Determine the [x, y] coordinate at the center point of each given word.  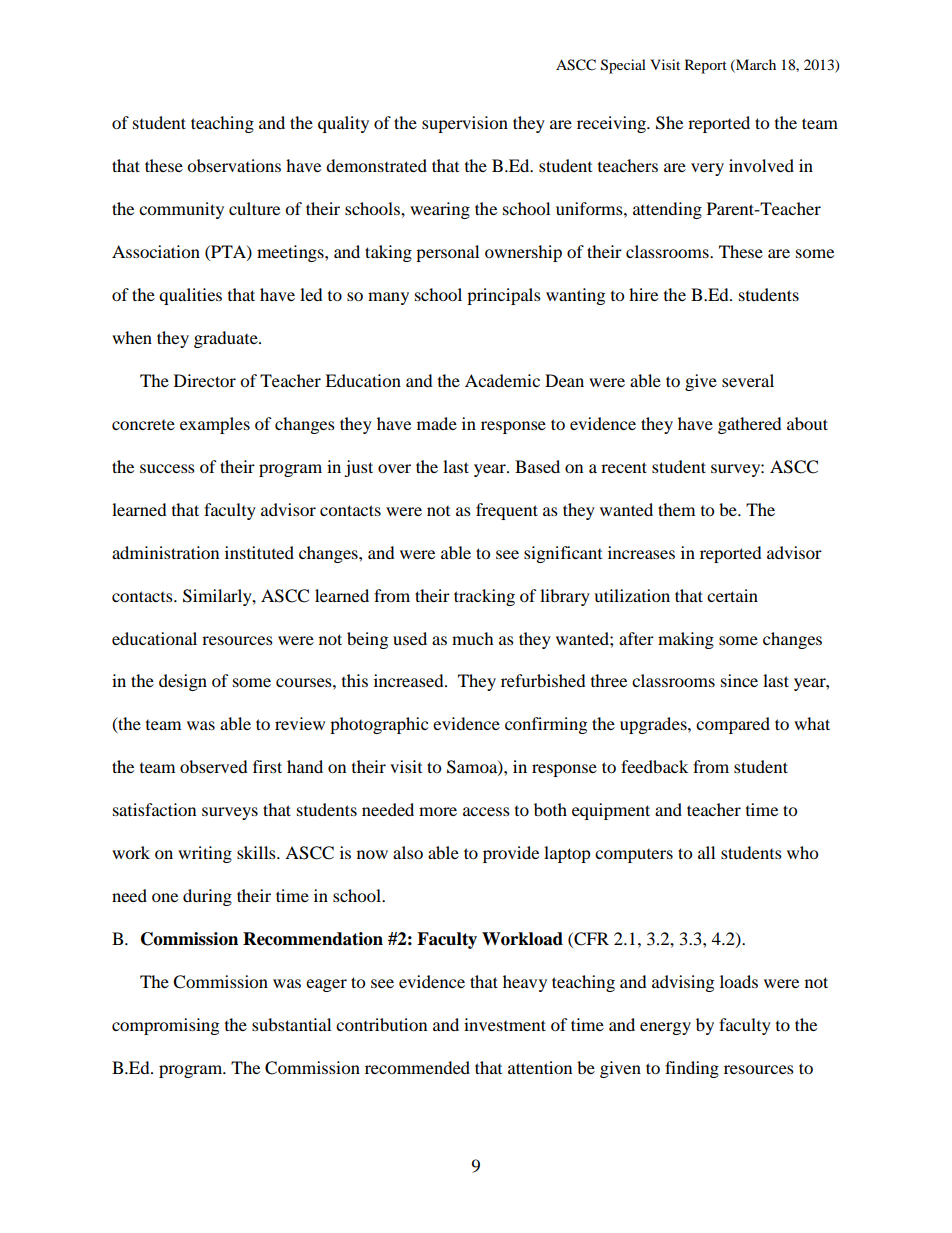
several [748, 380]
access [486, 811]
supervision [465, 124]
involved [761, 165]
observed [214, 766]
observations [234, 165]
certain [732, 595]
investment [505, 1024]
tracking [484, 597]
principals [504, 296]
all [706, 852]
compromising [165, 1026]
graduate [227, 339]
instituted [259, 552]
